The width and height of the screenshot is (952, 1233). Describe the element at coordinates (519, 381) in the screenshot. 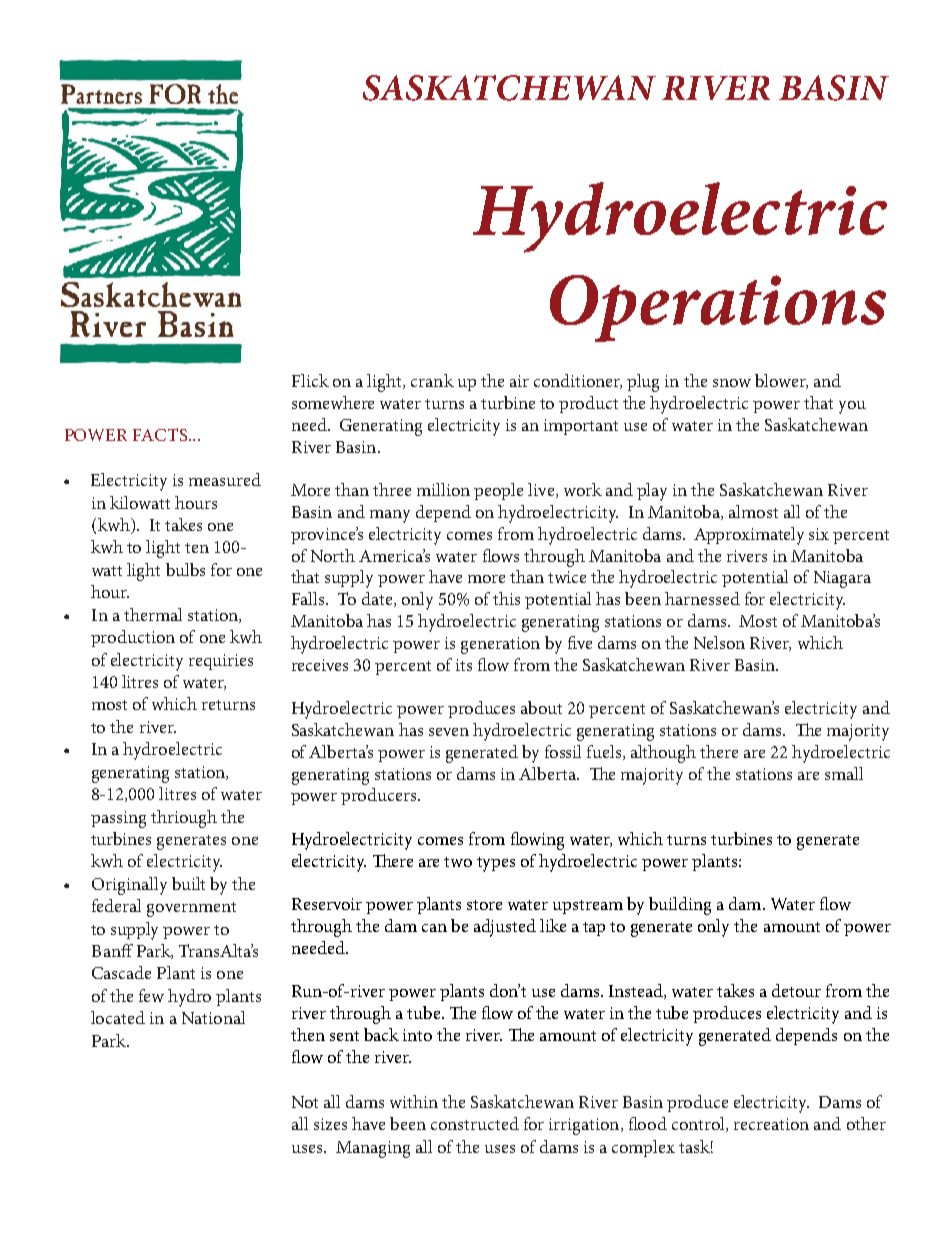

I see `air` at that location.
